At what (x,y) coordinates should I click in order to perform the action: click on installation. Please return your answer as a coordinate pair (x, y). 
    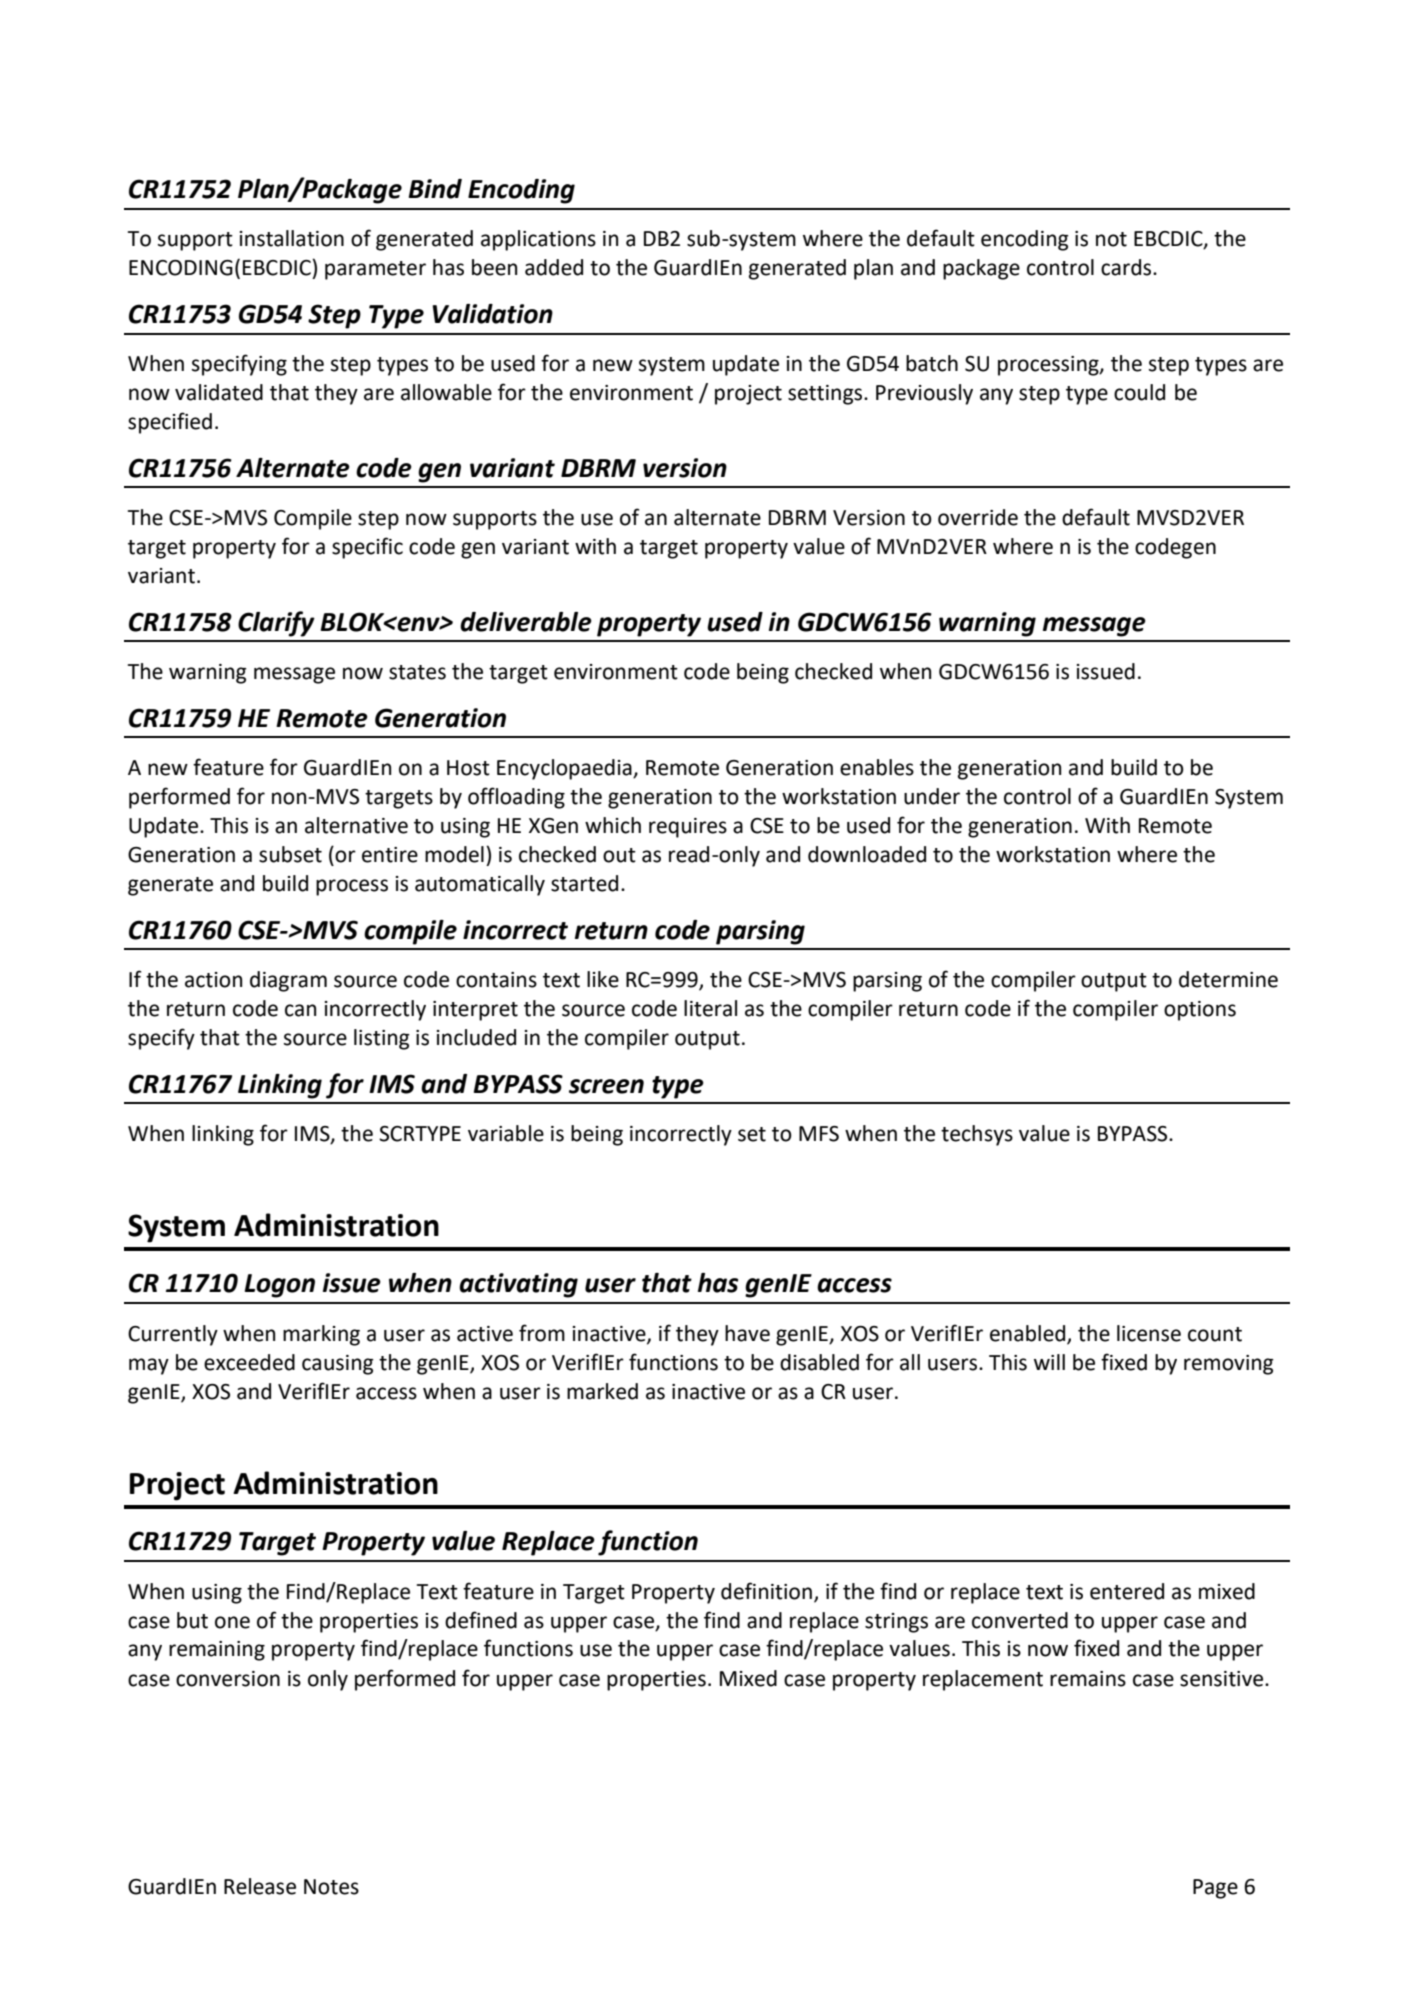
    Looking at the image, I should click on (292, 238).
